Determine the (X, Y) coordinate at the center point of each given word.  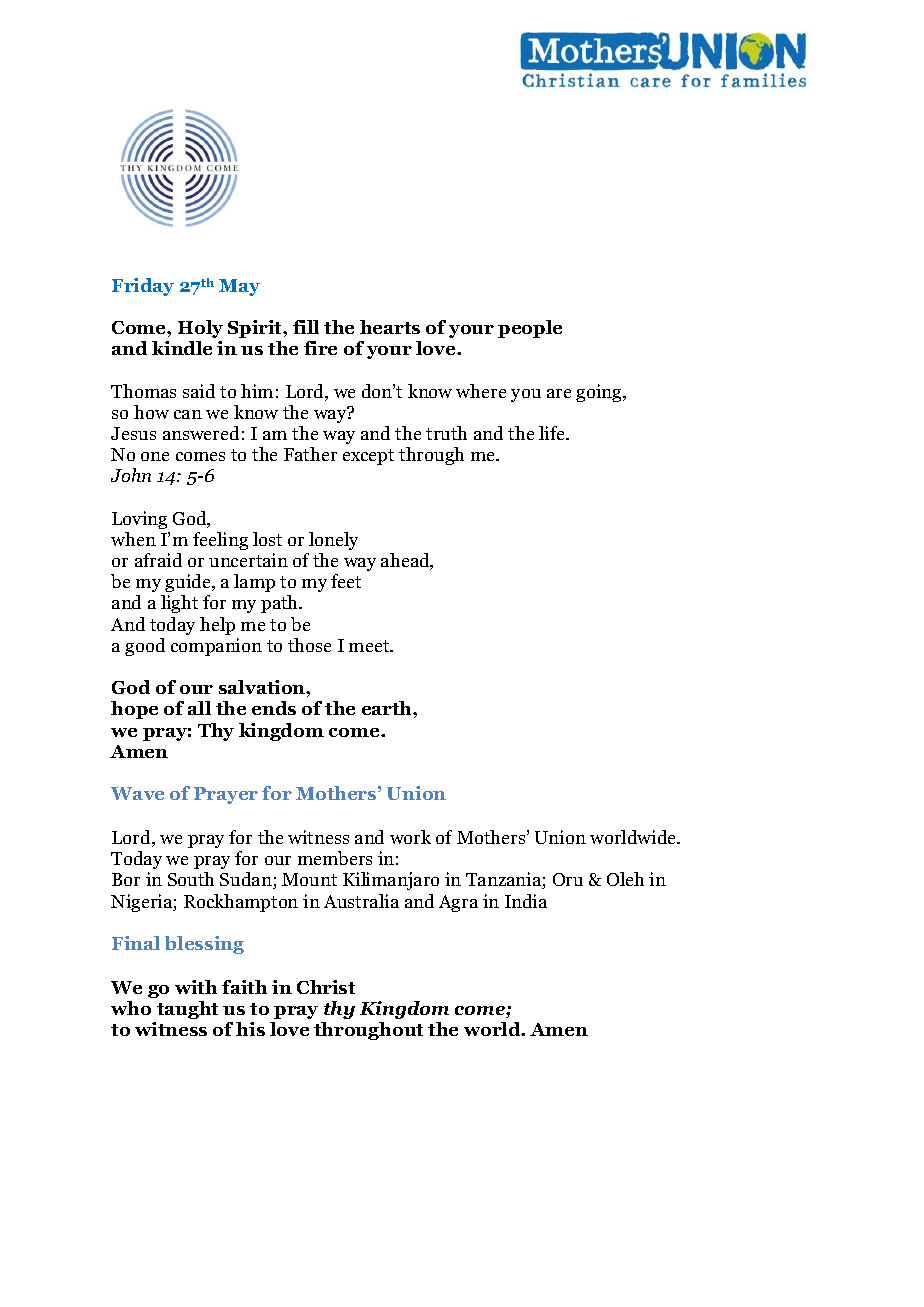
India (526, 901)
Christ (326, 987)
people (530, 329)
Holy (200, 329)
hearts (390, 327)
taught (187, 1010)
